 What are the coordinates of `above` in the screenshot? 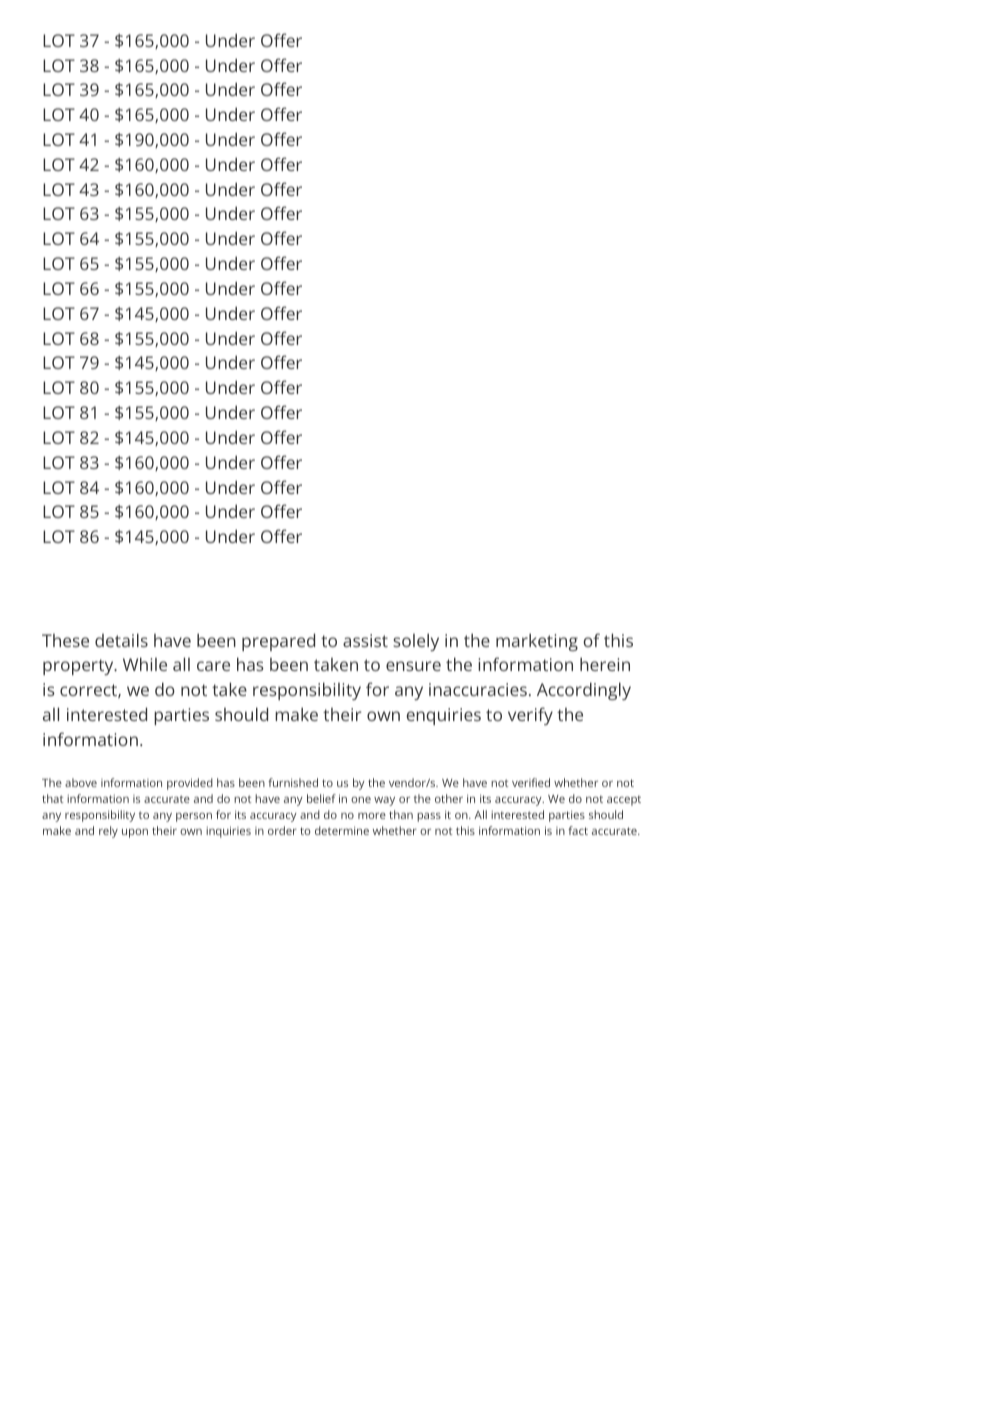 It's located at (81, 782).
